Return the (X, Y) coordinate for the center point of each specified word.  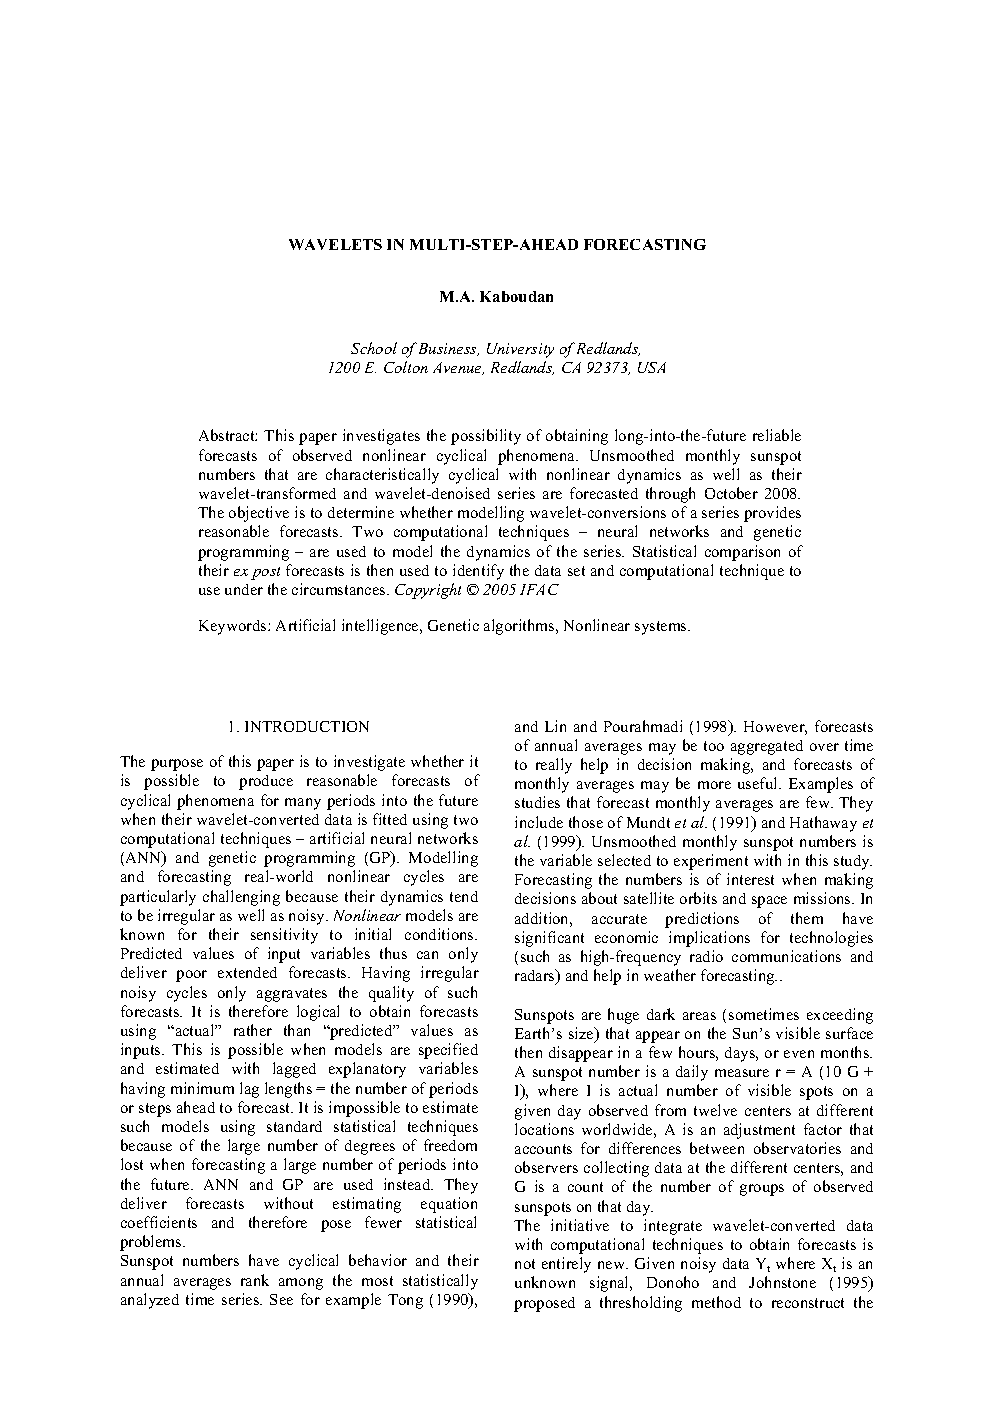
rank (255, 1280)
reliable (777, 435)
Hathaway (823, 824)
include (539, 822)
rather (253, 1030)
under (244, 589)
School (374, 348)
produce (266, 782)
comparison (742, 553)
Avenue (458, 368)
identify (478, 572)
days (741, 1054)
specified (448, 1051)
